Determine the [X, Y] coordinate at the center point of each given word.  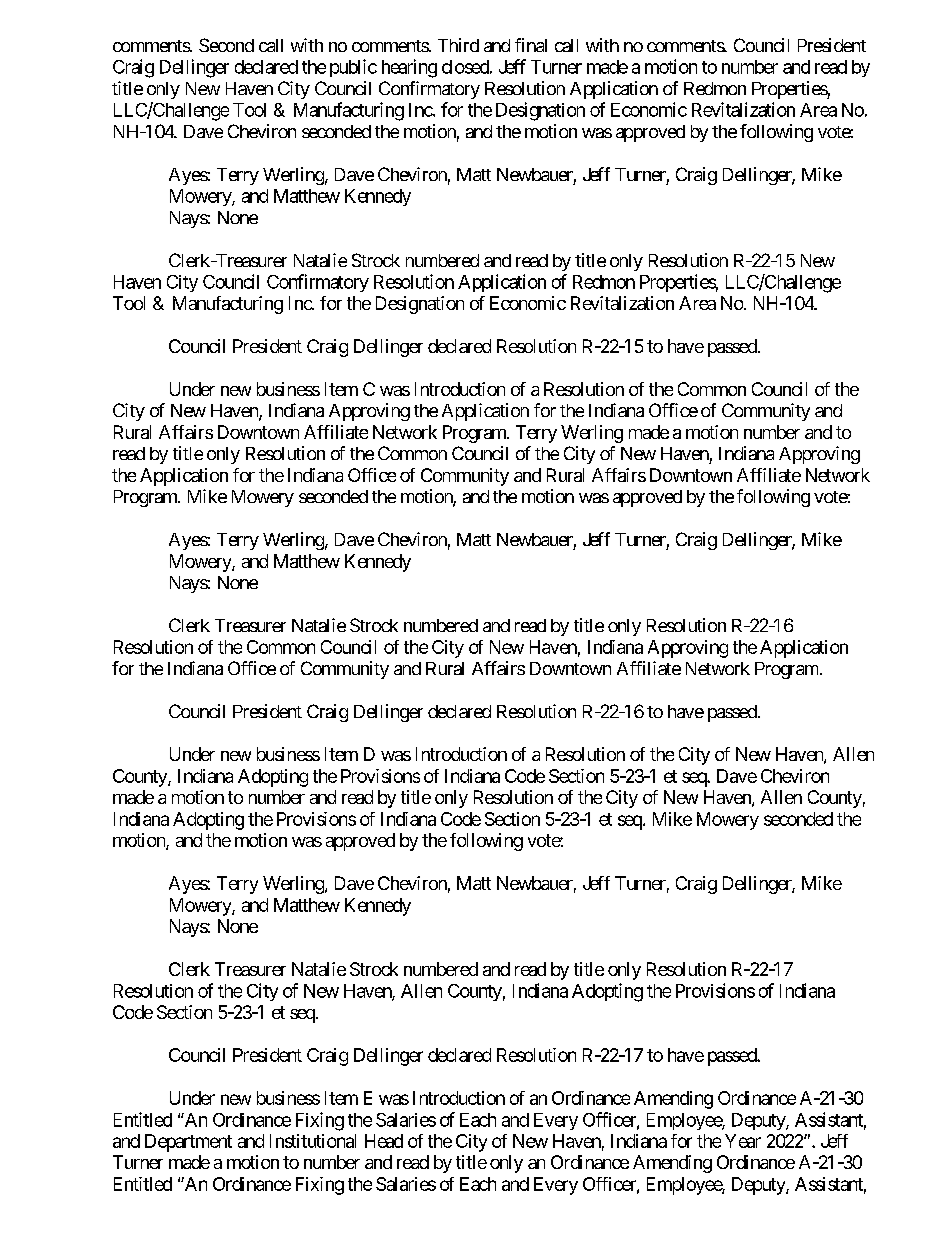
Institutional [313, 1141]
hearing [409, 68]
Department [188, 1143]
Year [743, 1141]
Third [458, 45]
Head [384, 1141]
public [353, 68]
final [531, 45]
